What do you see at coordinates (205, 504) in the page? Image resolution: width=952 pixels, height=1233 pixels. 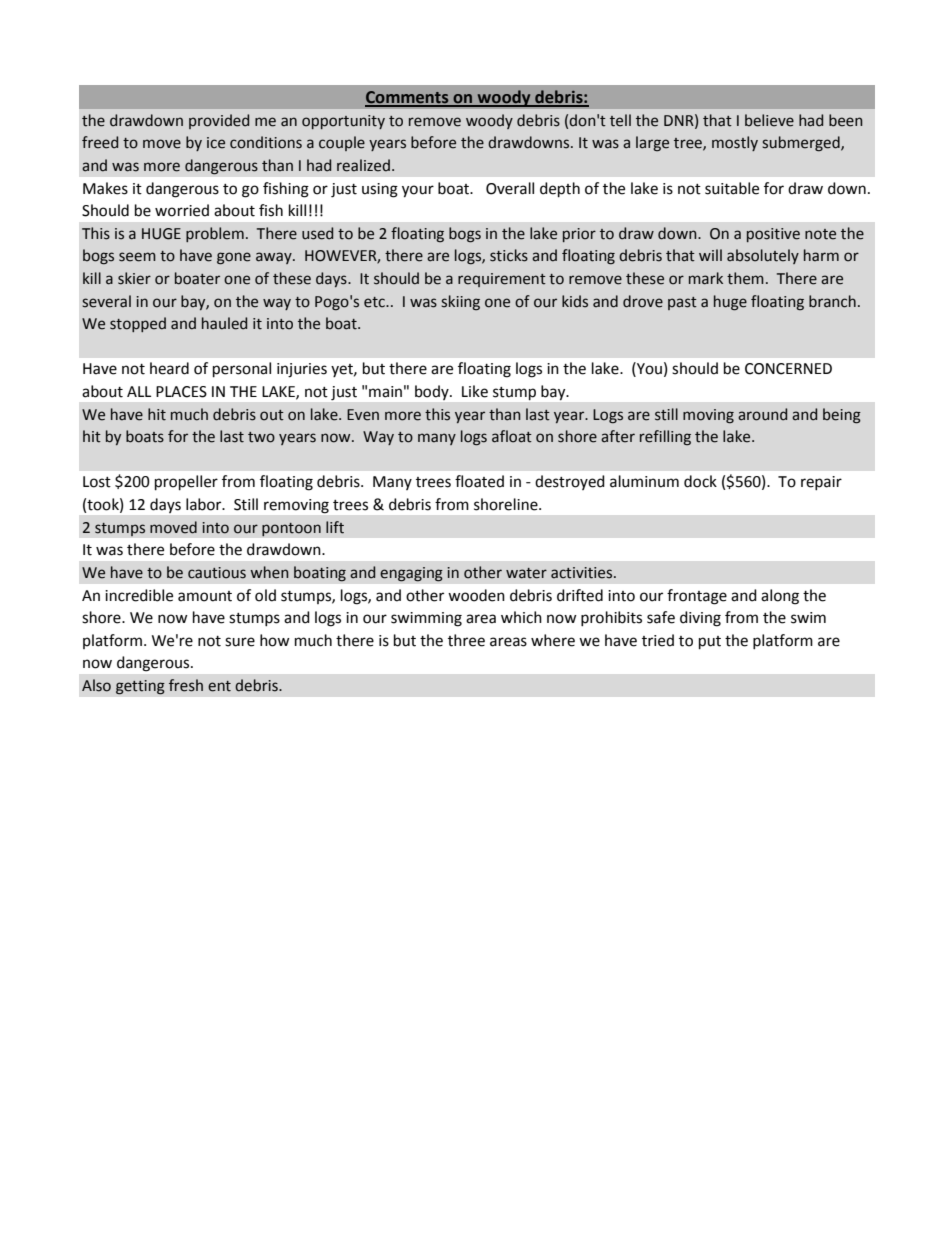 I see `labor` at bounding box center [205, 504].
